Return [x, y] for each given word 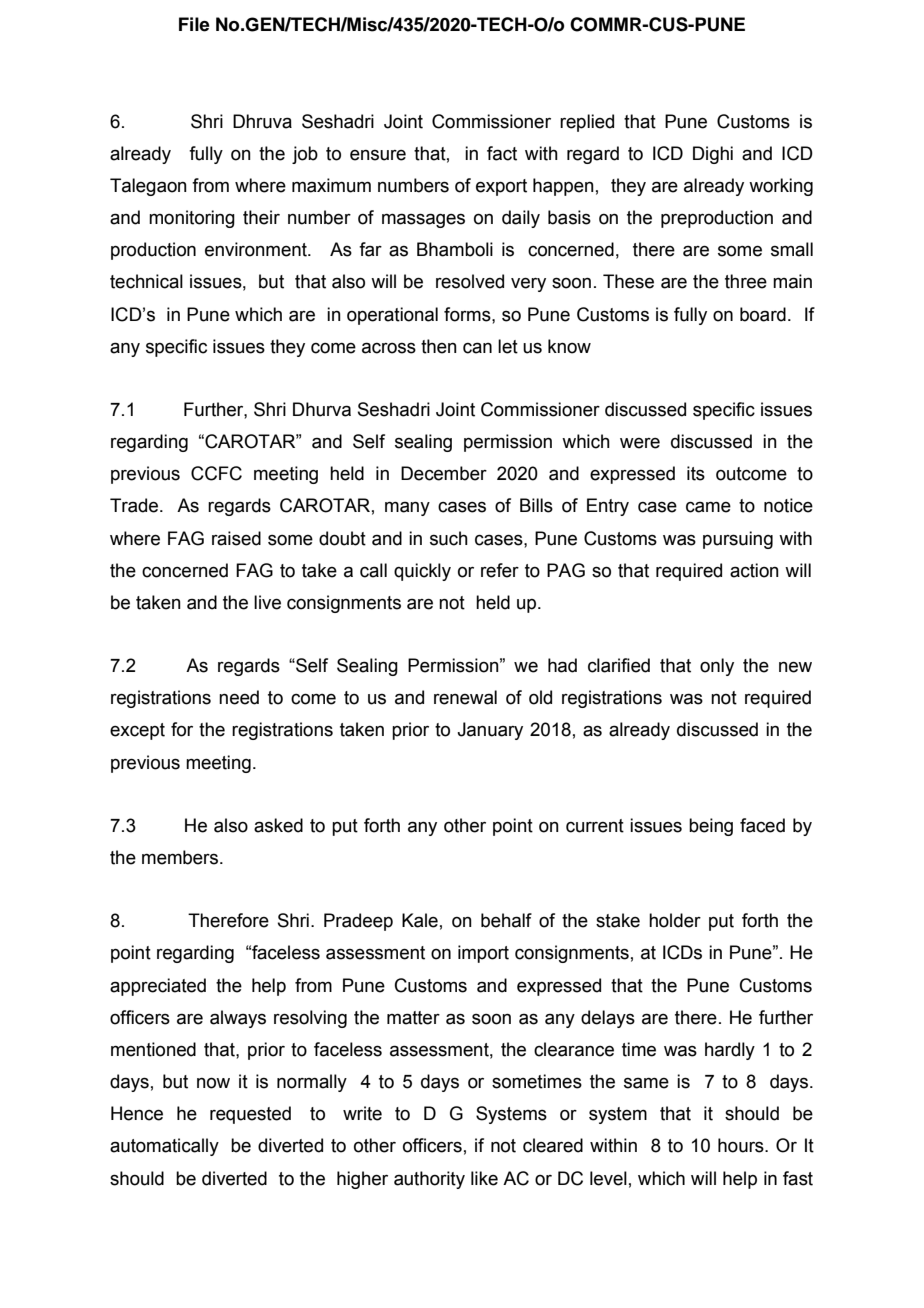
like [484, 1178]
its [696, 473]
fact [502, 153]
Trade [134, 505]
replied [587, 123]
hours [742, 1145]
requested [250, 1115]
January [490, 731]
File [194, 24]
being [711, 827]
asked [278, 825]
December [444, 473]
